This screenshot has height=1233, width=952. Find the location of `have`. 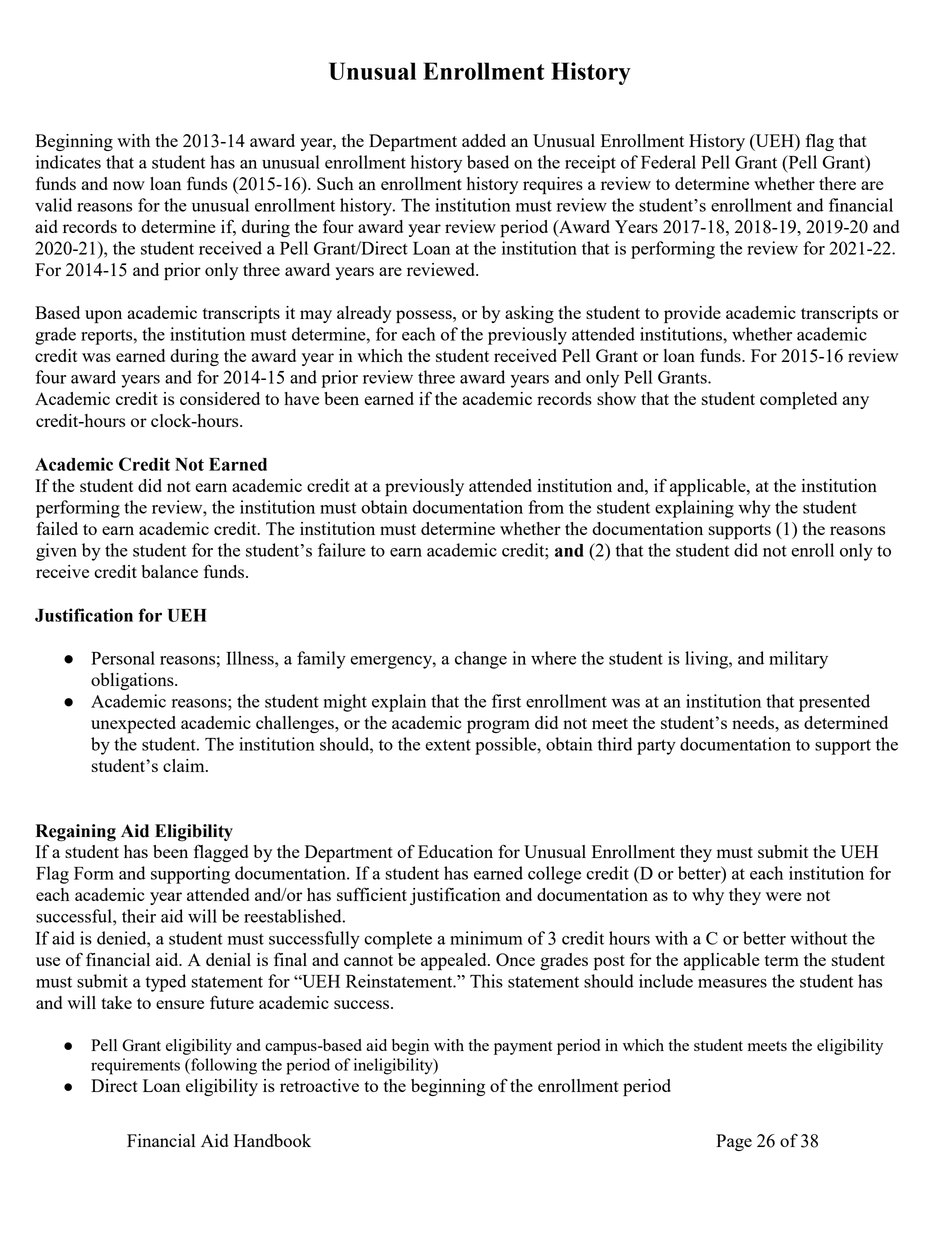

have is located at coordinates (301, 398).
